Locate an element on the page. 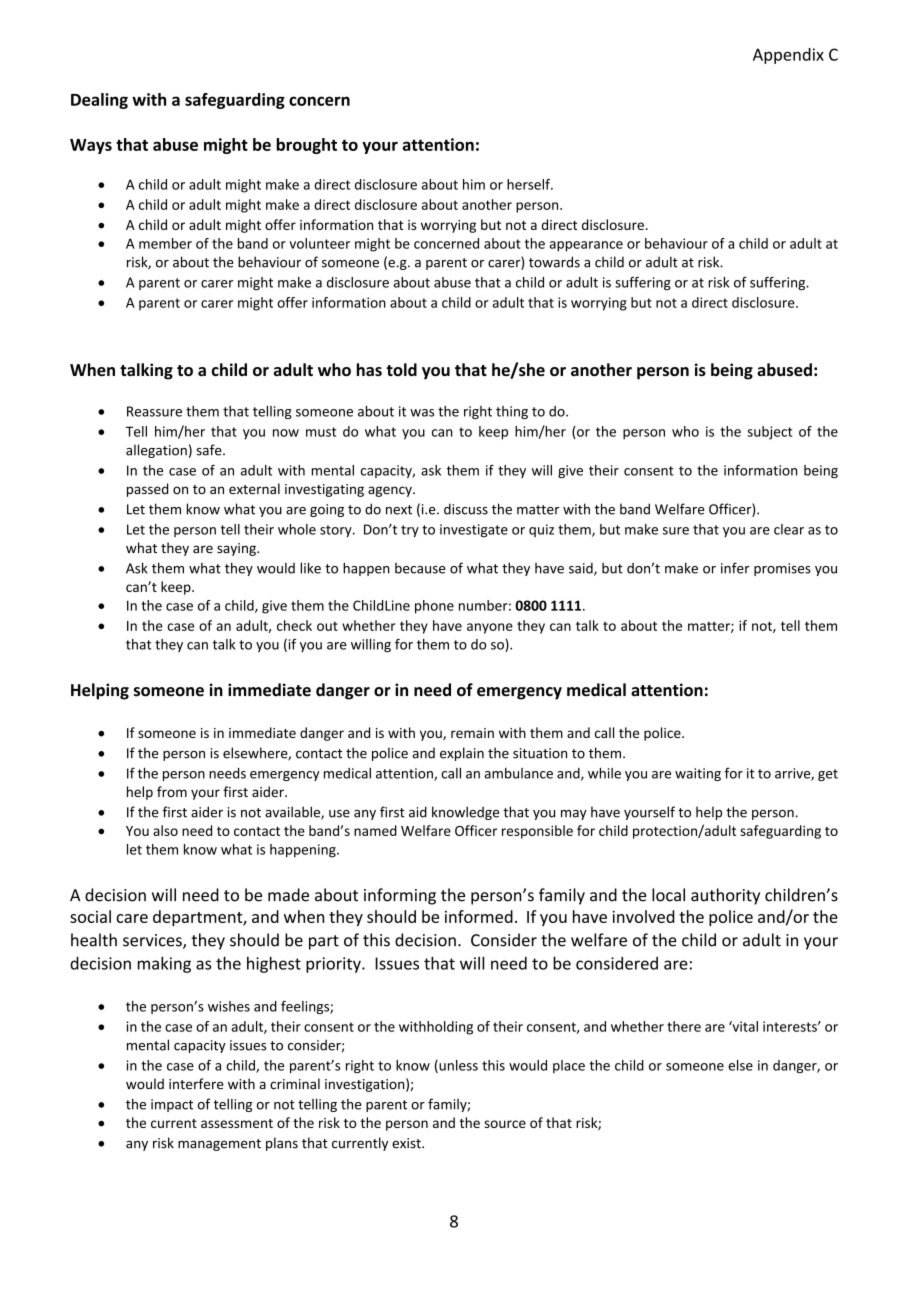 The height and width of the document is (1308, 924). Appendix is located at coordinates (788, 56).
